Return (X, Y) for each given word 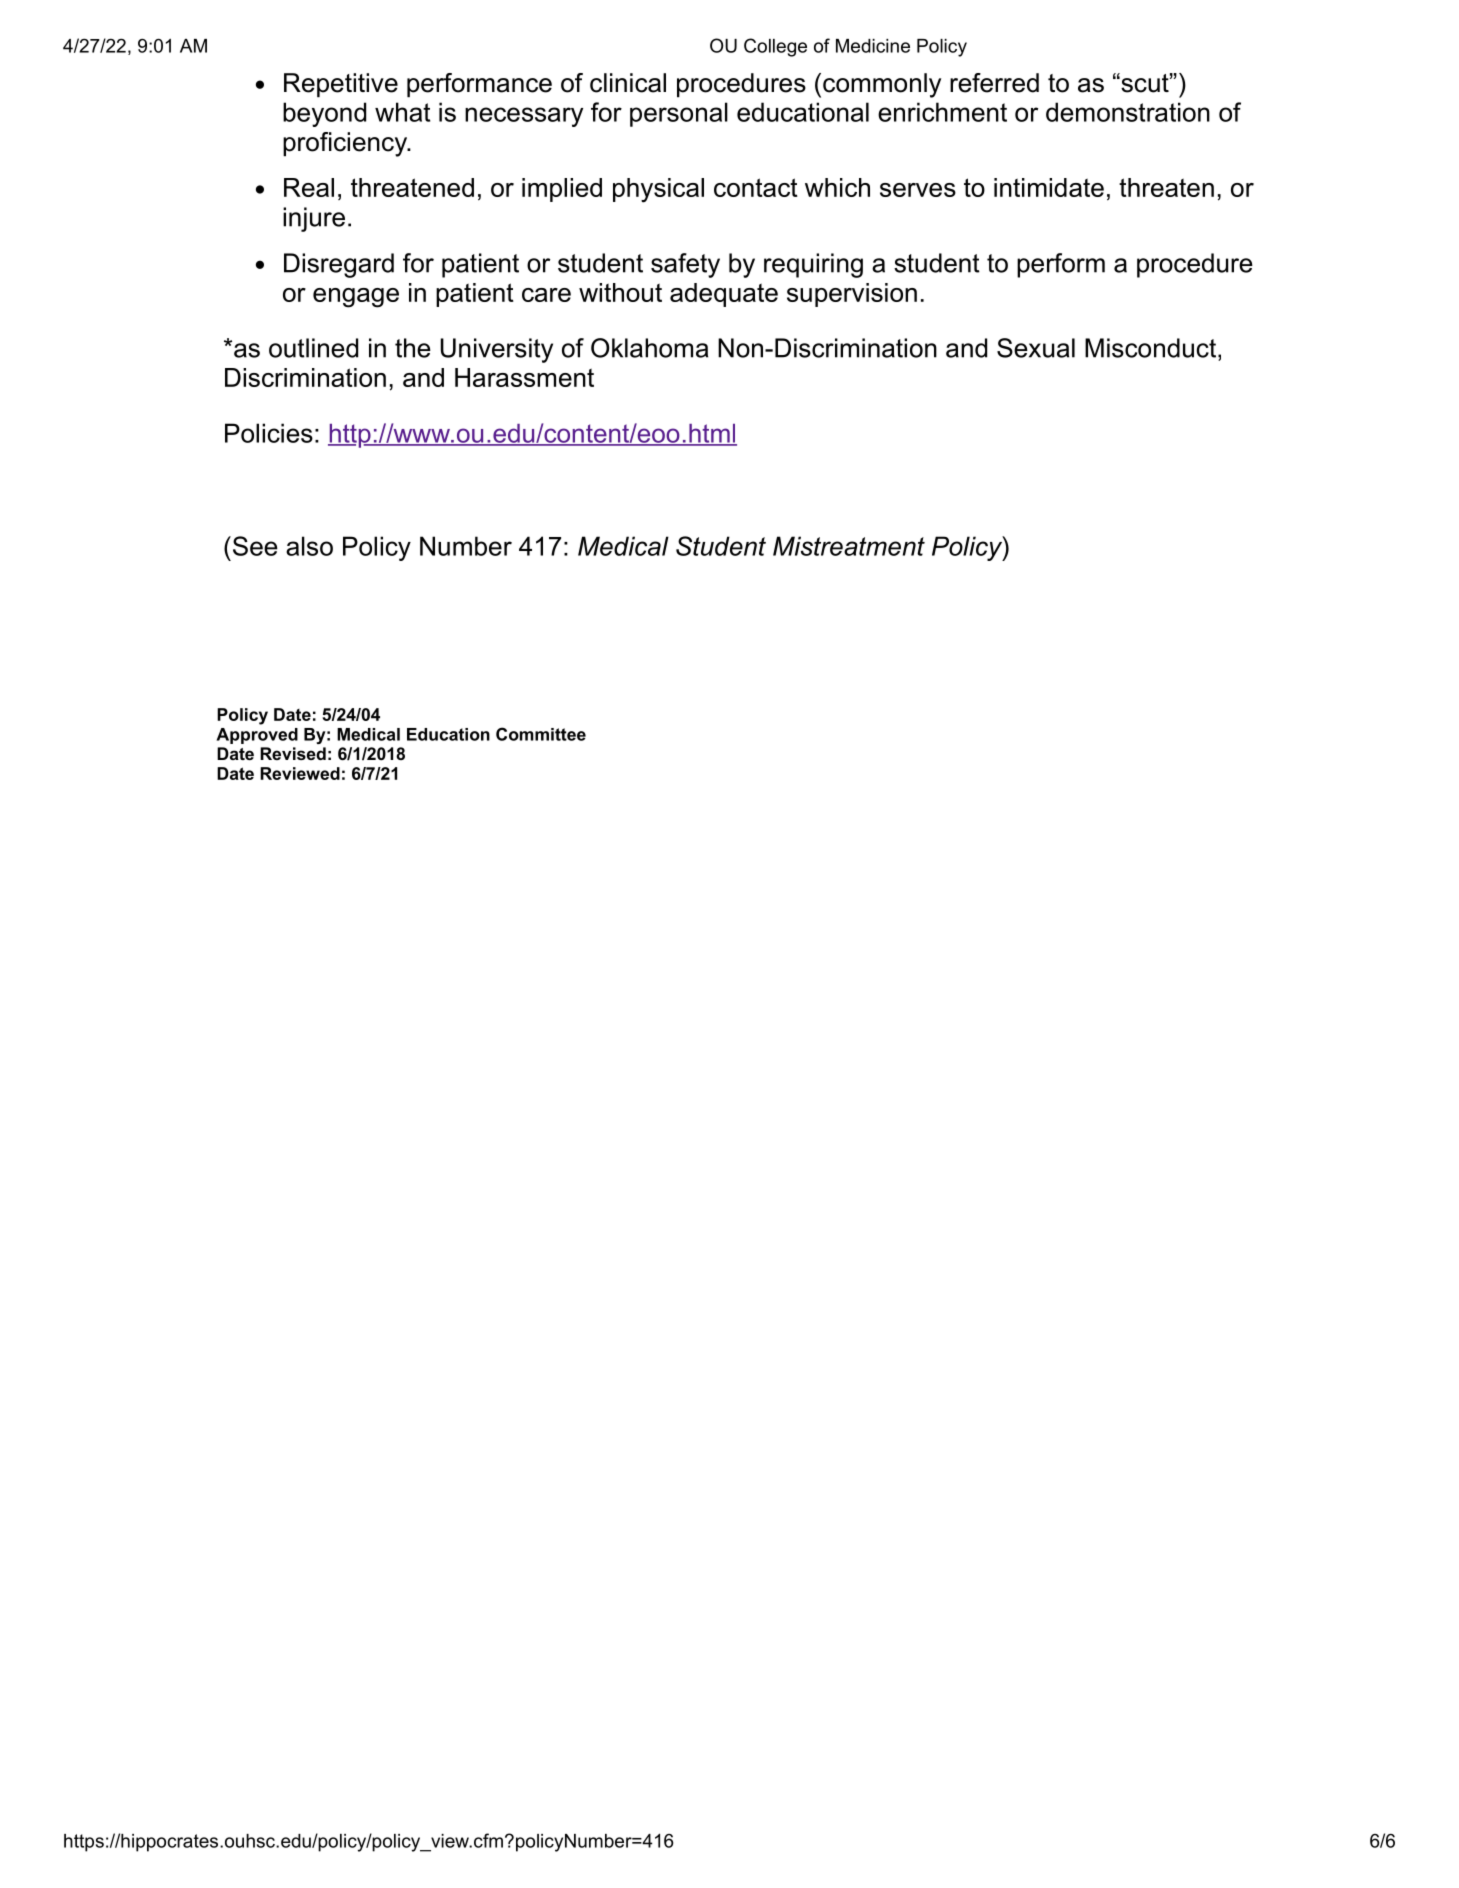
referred (994, 83)
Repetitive (341, 85)
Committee (541, 734)
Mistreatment (849, 546)
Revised (293, 753)
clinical (628, 83)
